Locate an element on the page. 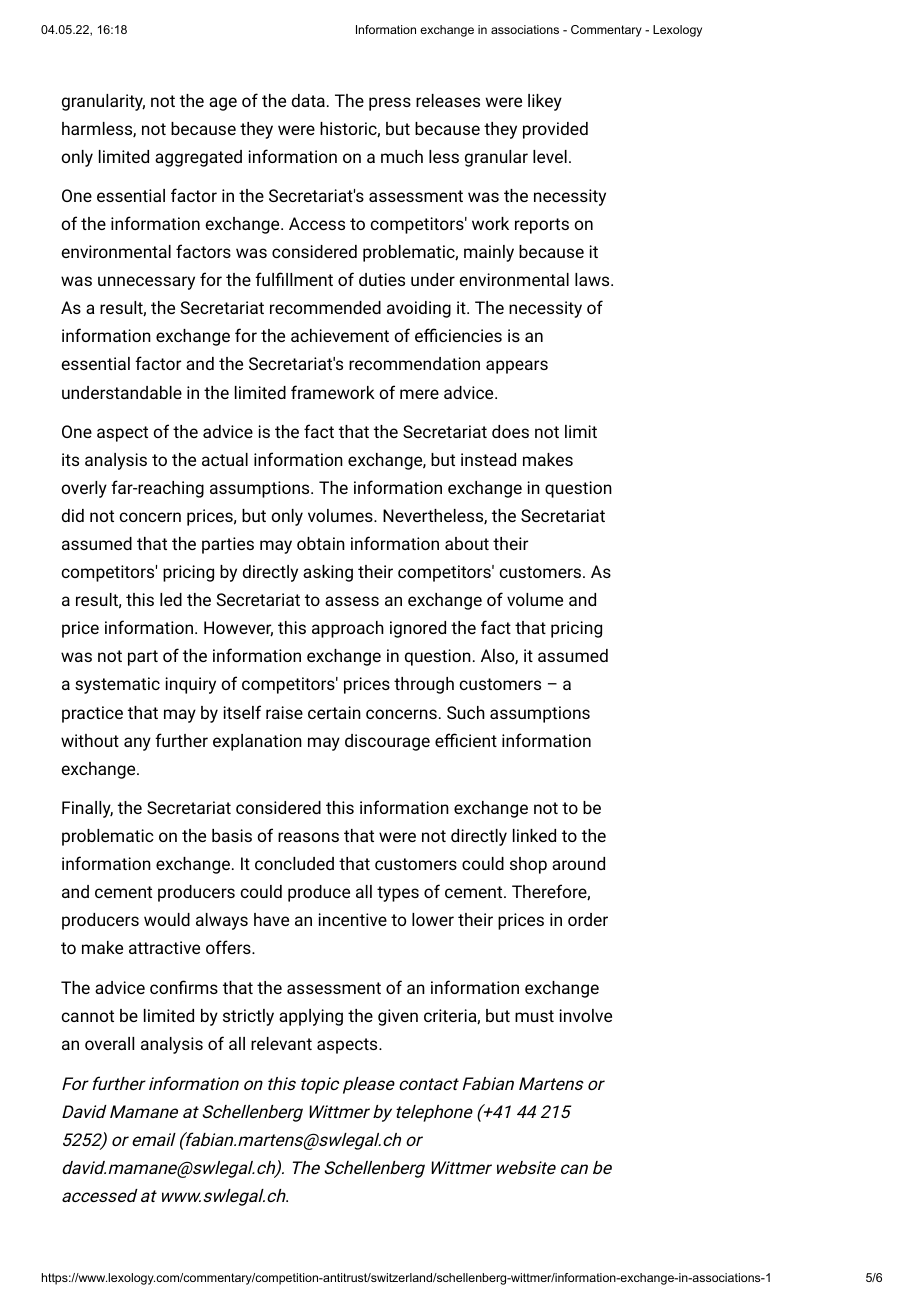 This page has height=1309, width=924. provided is located at coordinates (555, 130).
